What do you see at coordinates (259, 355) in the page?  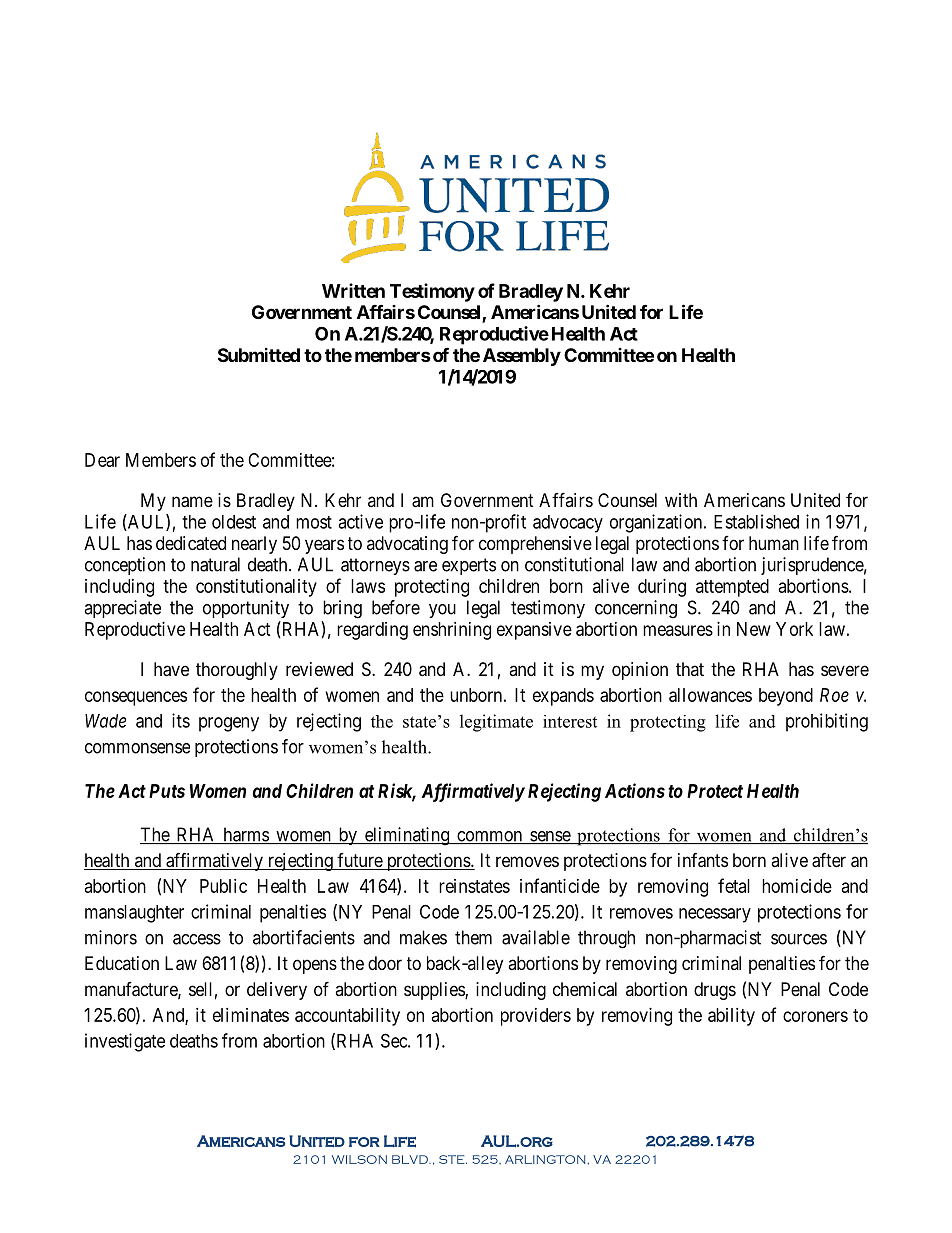 I see `Submitted` at bounding box center [259, 355].
